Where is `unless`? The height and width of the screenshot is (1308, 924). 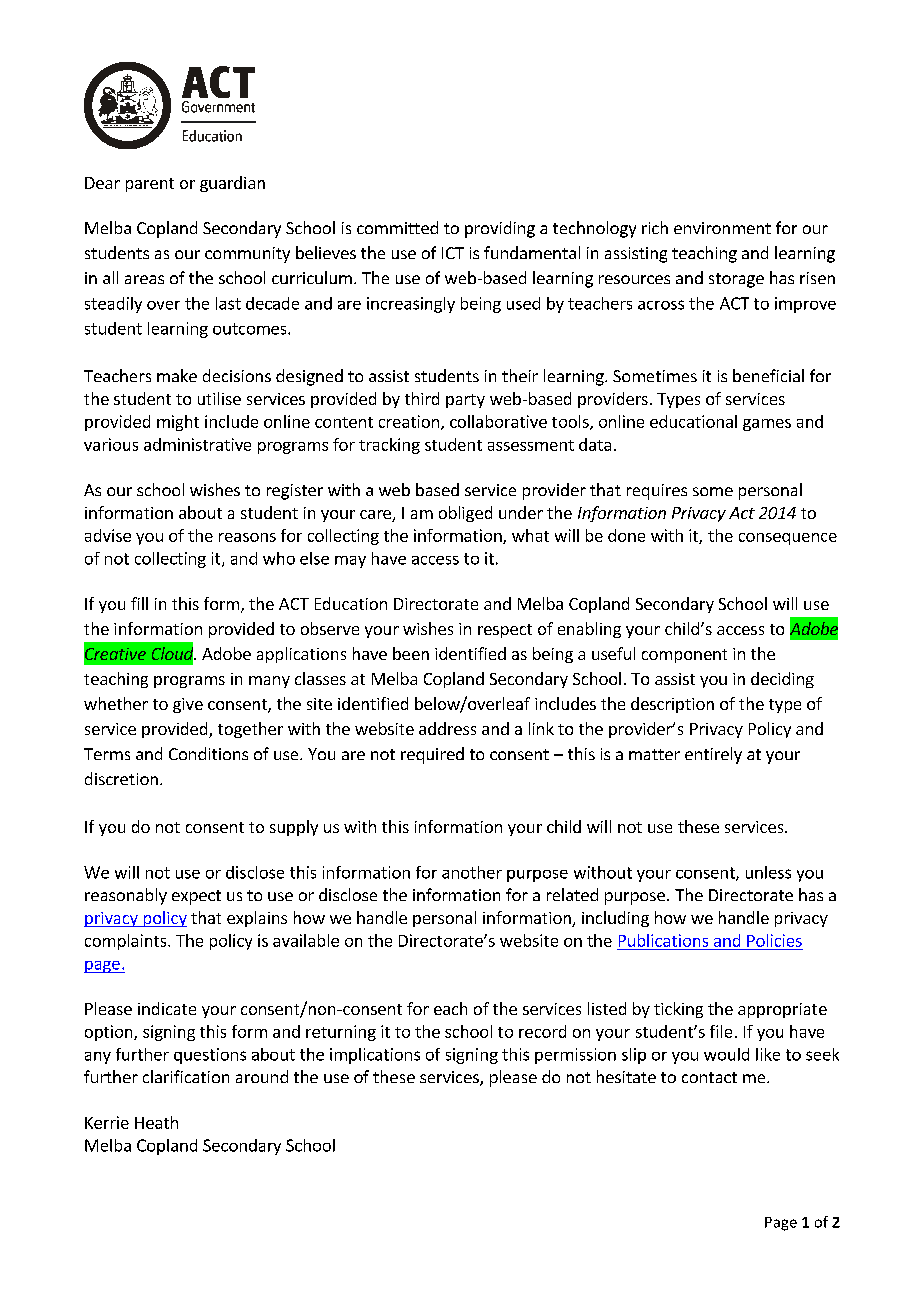 unless is located at coordinates (768, 872).
